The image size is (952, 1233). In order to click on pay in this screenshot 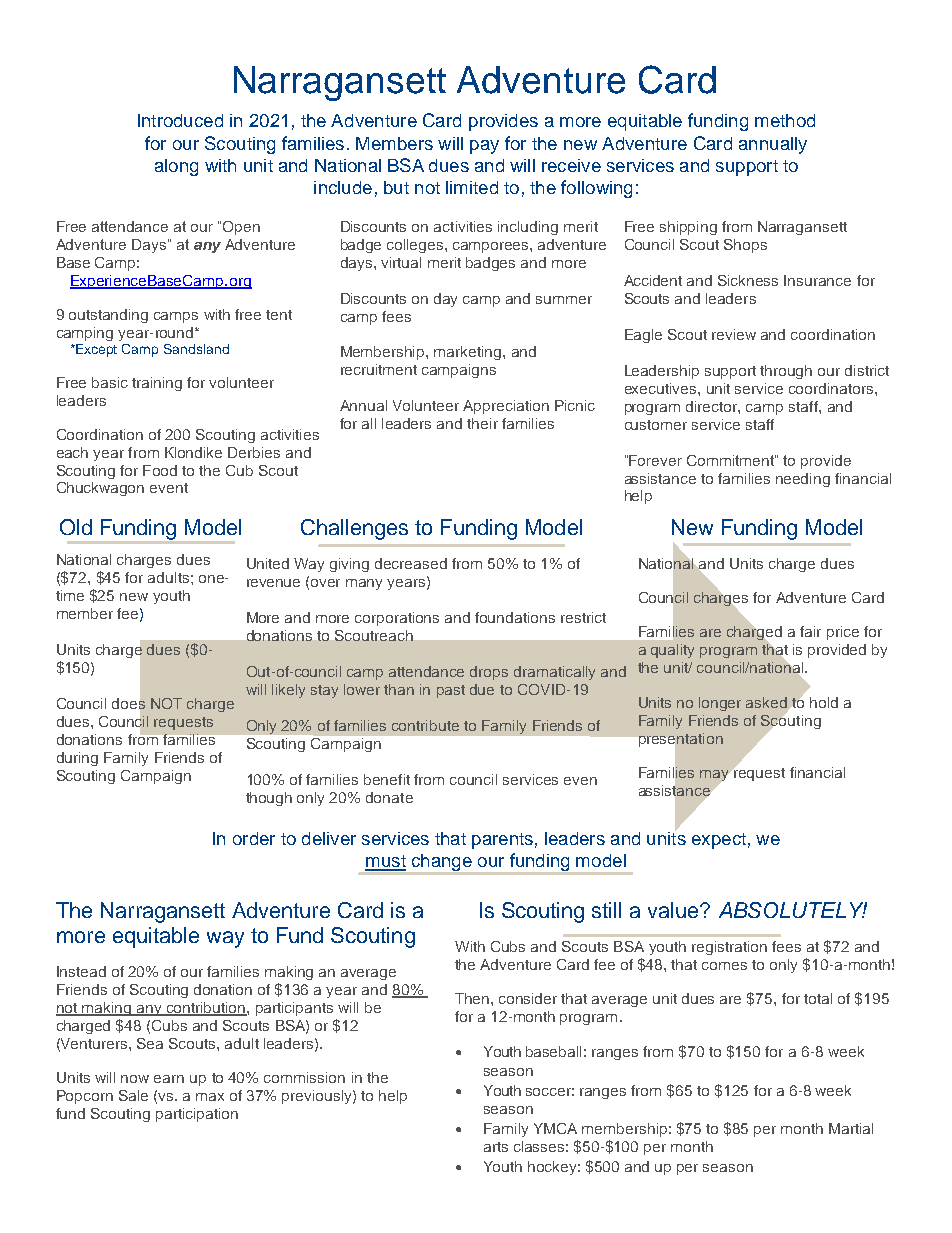, I will do `click(484, 147)`.
